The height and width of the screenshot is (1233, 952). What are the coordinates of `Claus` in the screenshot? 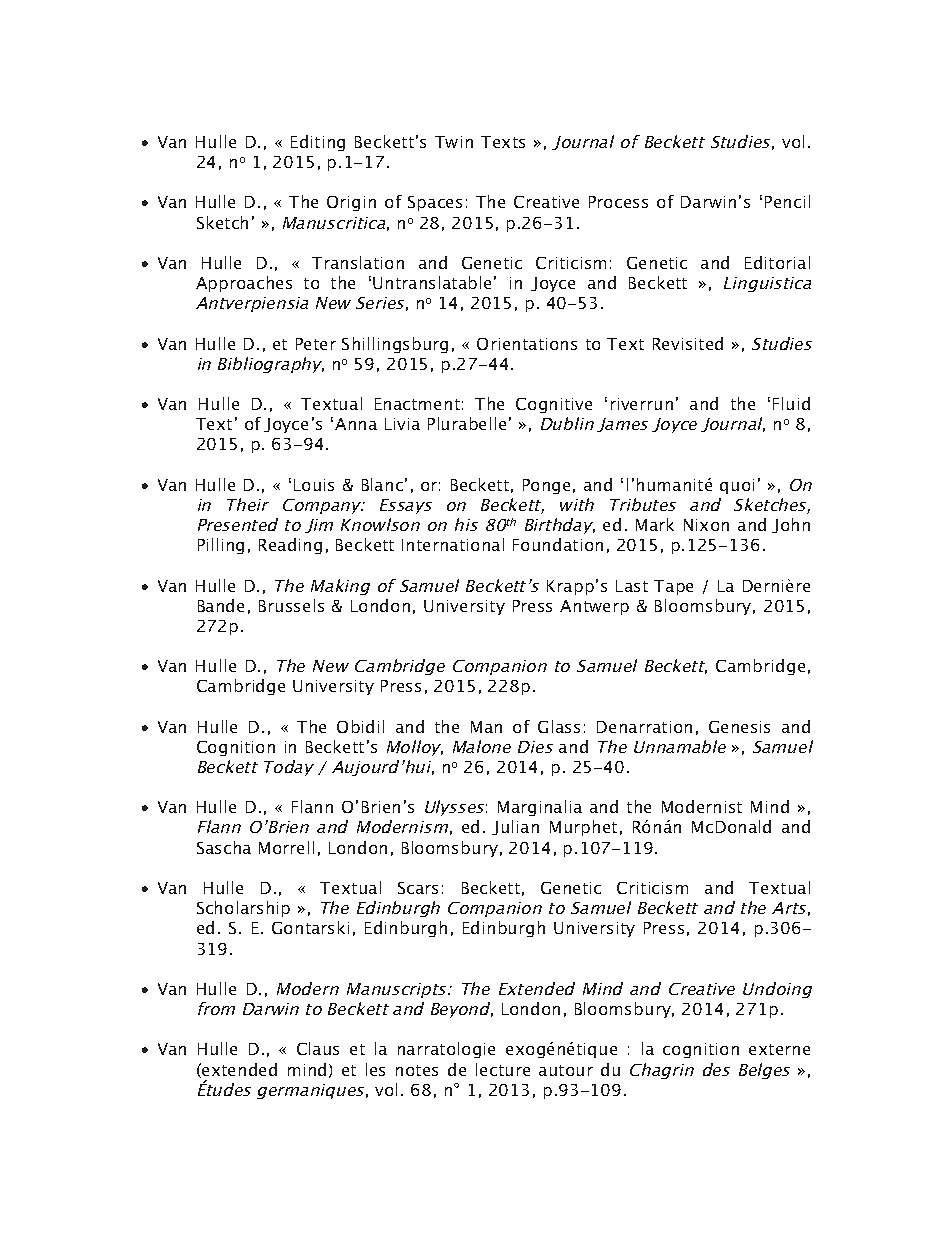 It's located at (318, 1048).
